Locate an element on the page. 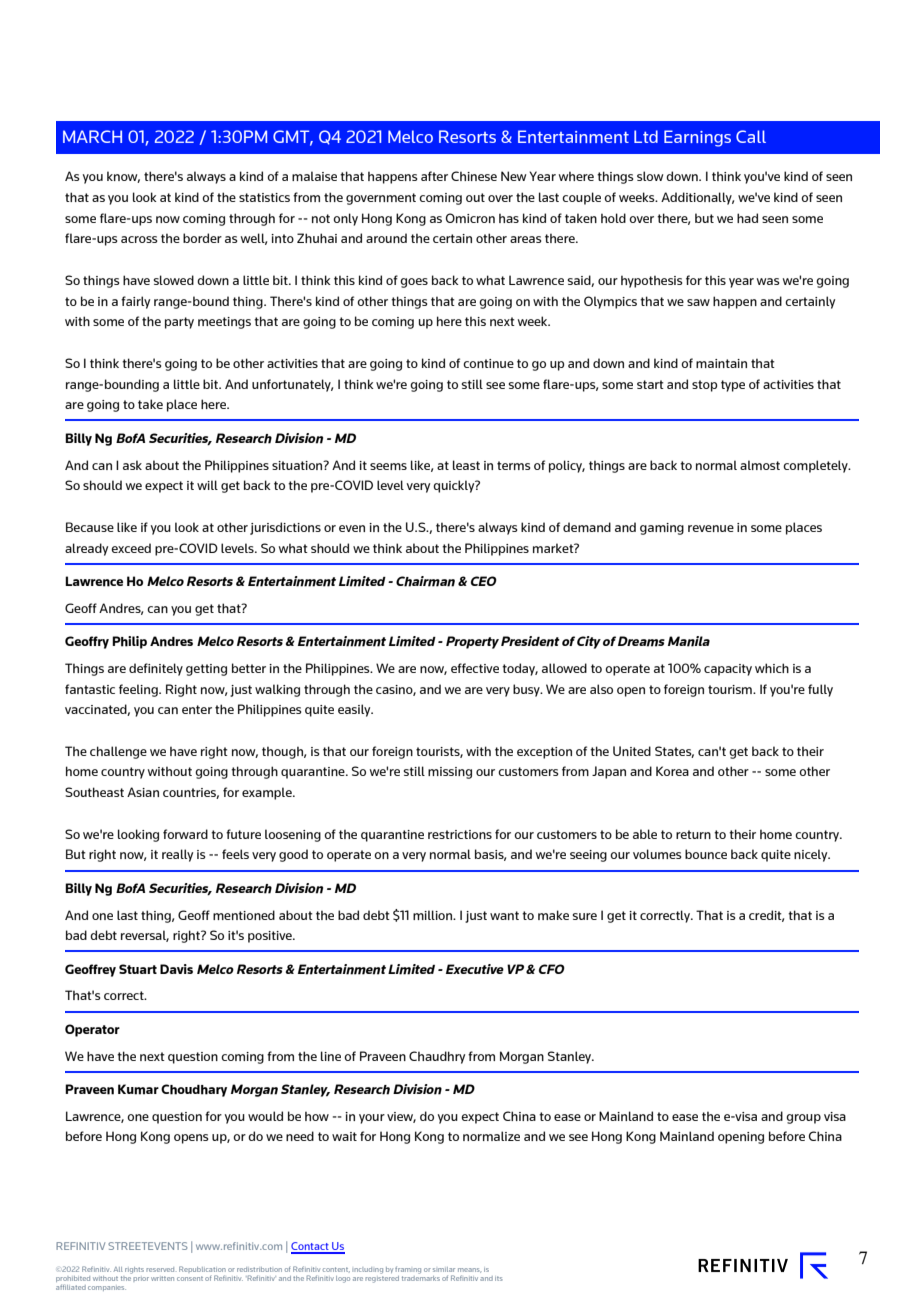  exceed is located at coordinates (131, 548).
